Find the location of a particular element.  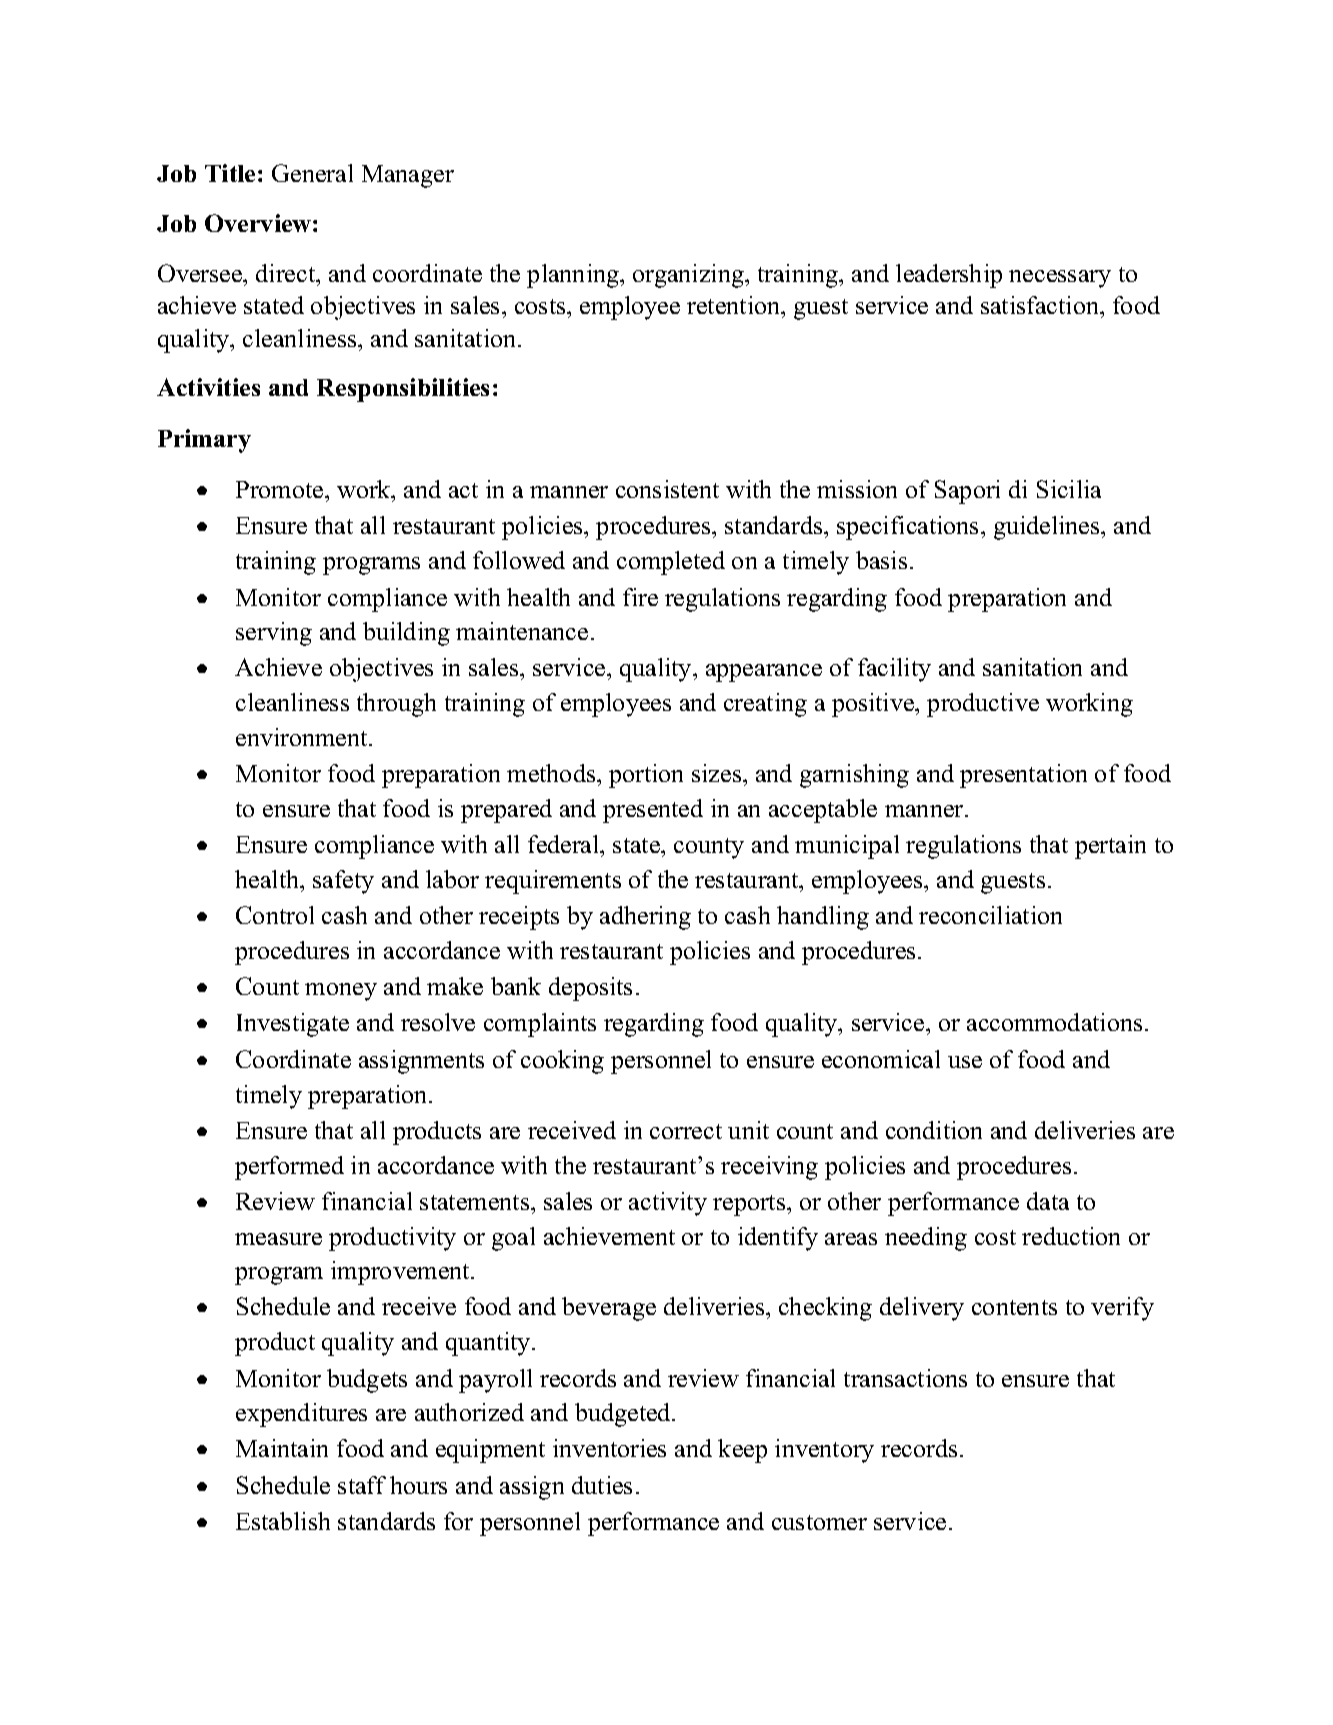

necessary is located at coordinates (1060, 279).
